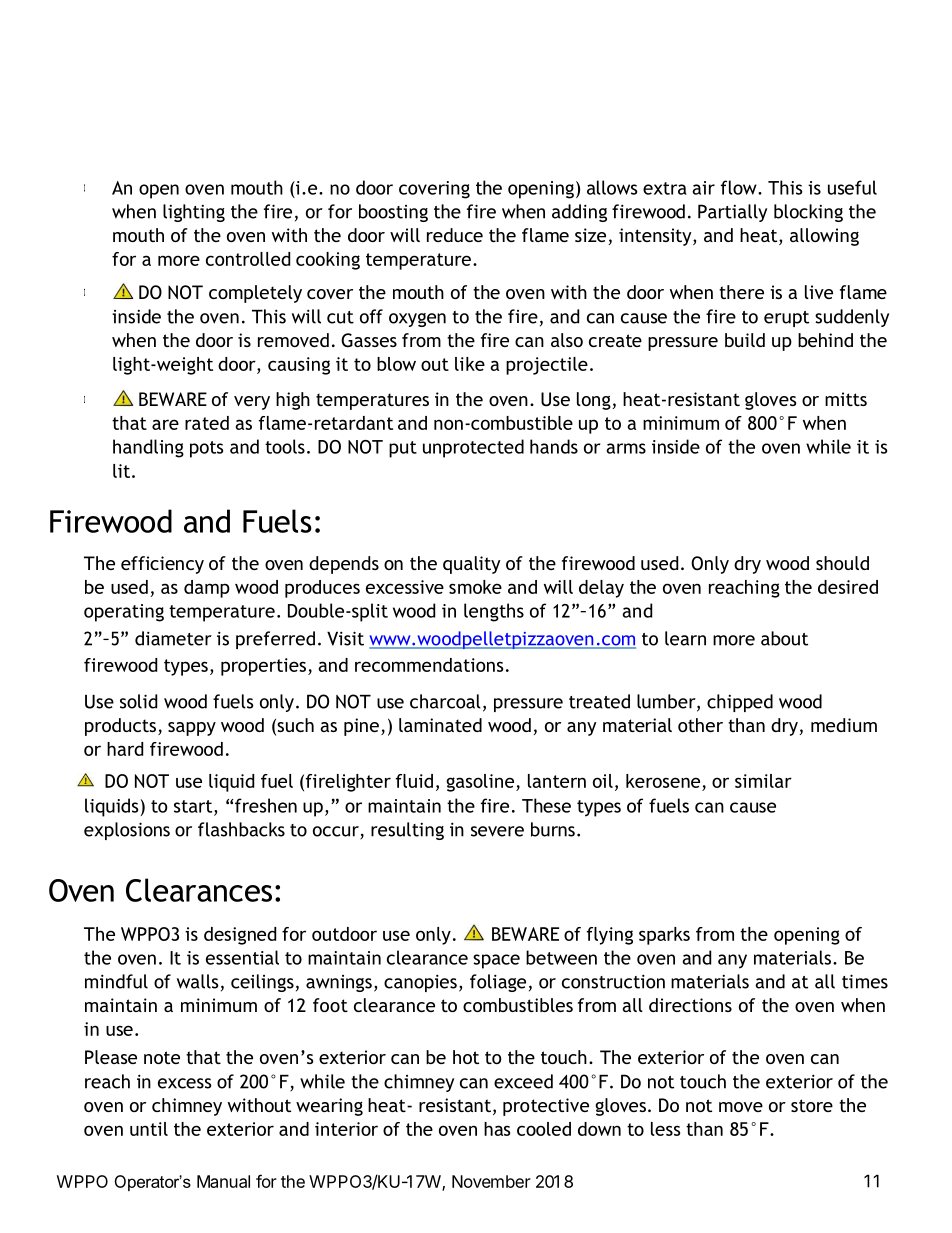 This page has width=952, height=1233. What do you see at coordinates (808, 213) in the page?
I see `blocking` at bounding box center [808, 213].
